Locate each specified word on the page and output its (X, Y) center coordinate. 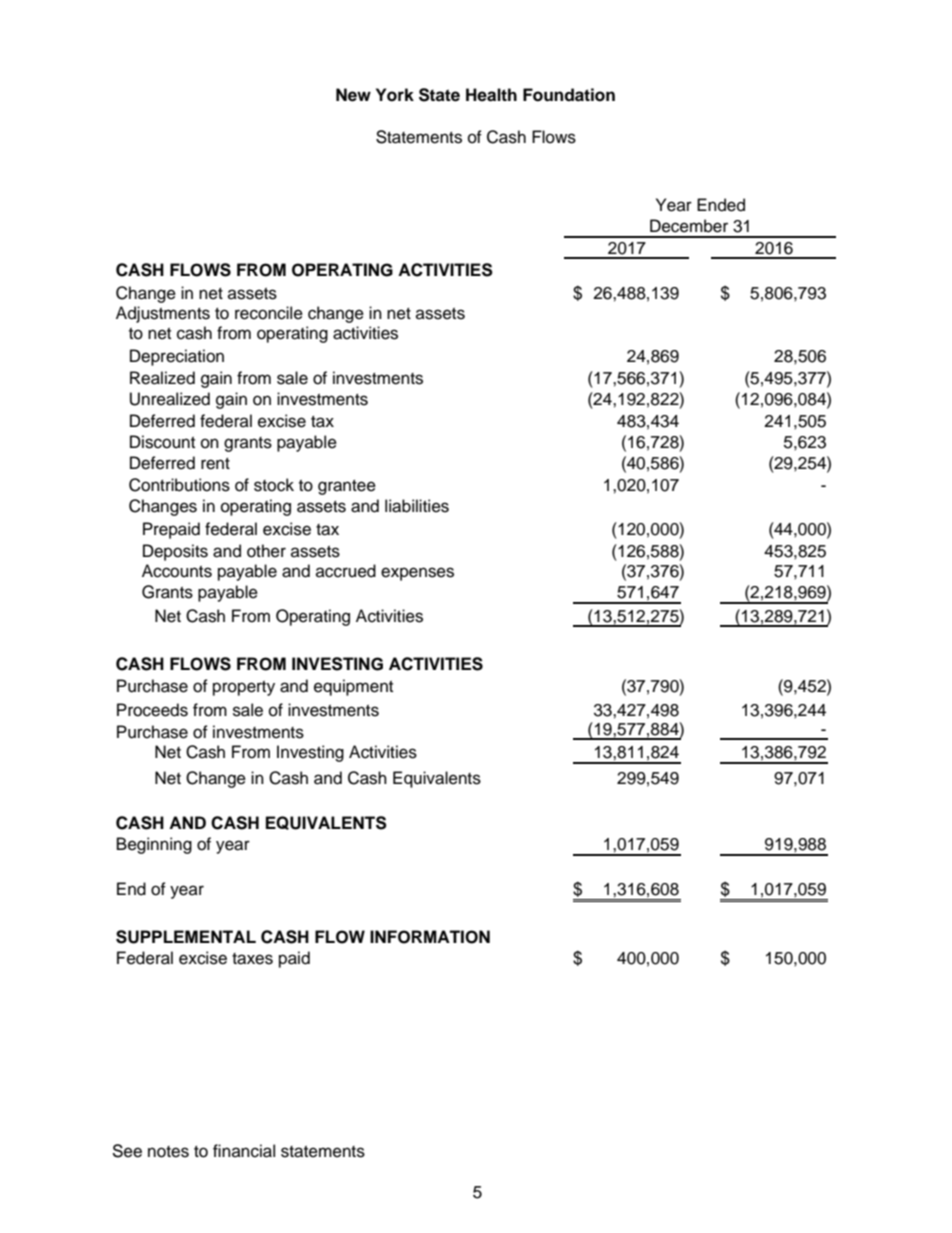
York (395, 95)
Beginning (154, 845)
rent (215, 464)
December (689, 226)
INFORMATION (430, 937)
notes (168, 1152)
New (353, 95)
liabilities (417, 506)
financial (244, 1151)
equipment (353, 687)
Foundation (569, 95)
